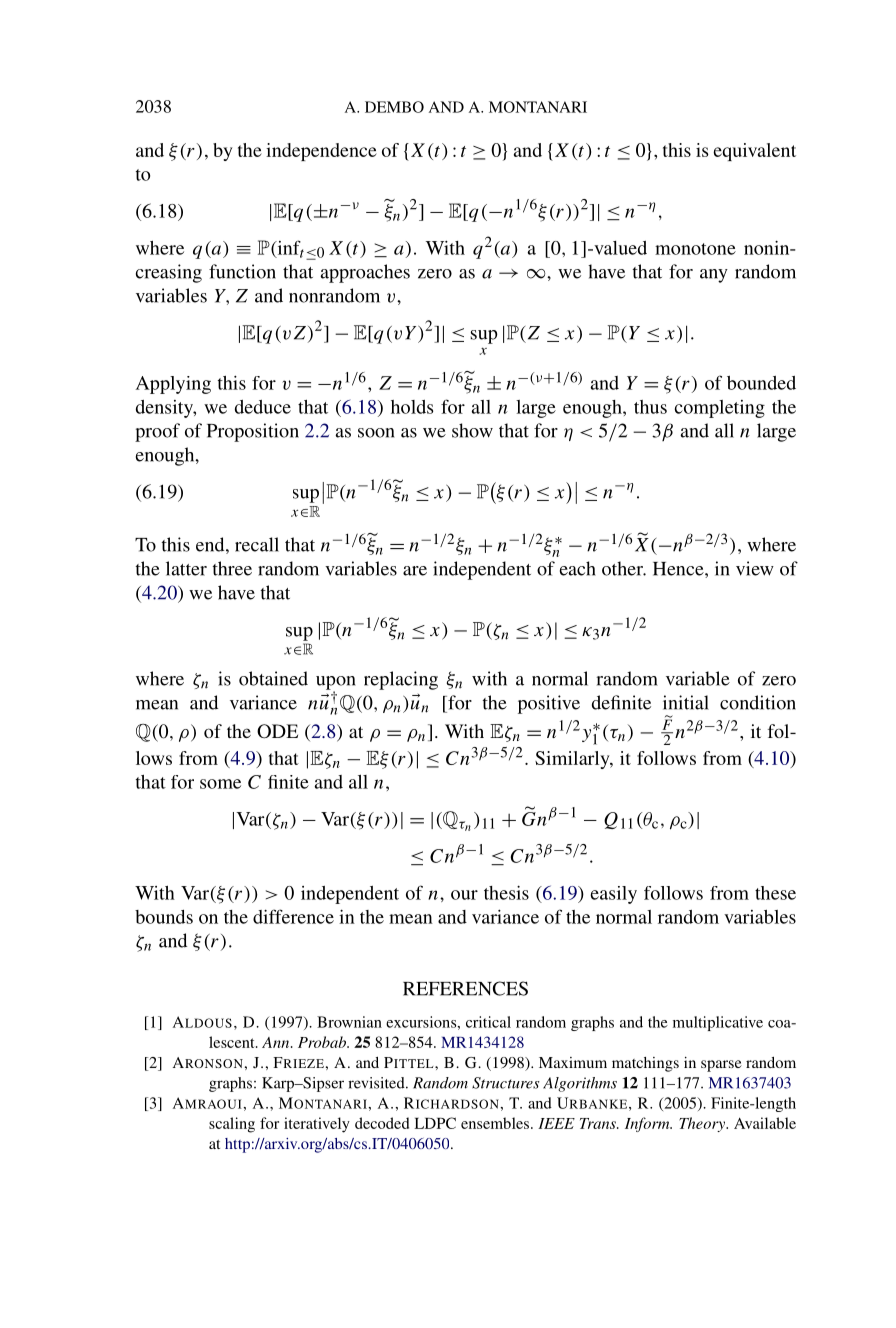 The height and width of the document is (1328, 896). What do you see at coordinates (754, 152) in the document?
I see `equivalent` at bounding box center [754, 152].
